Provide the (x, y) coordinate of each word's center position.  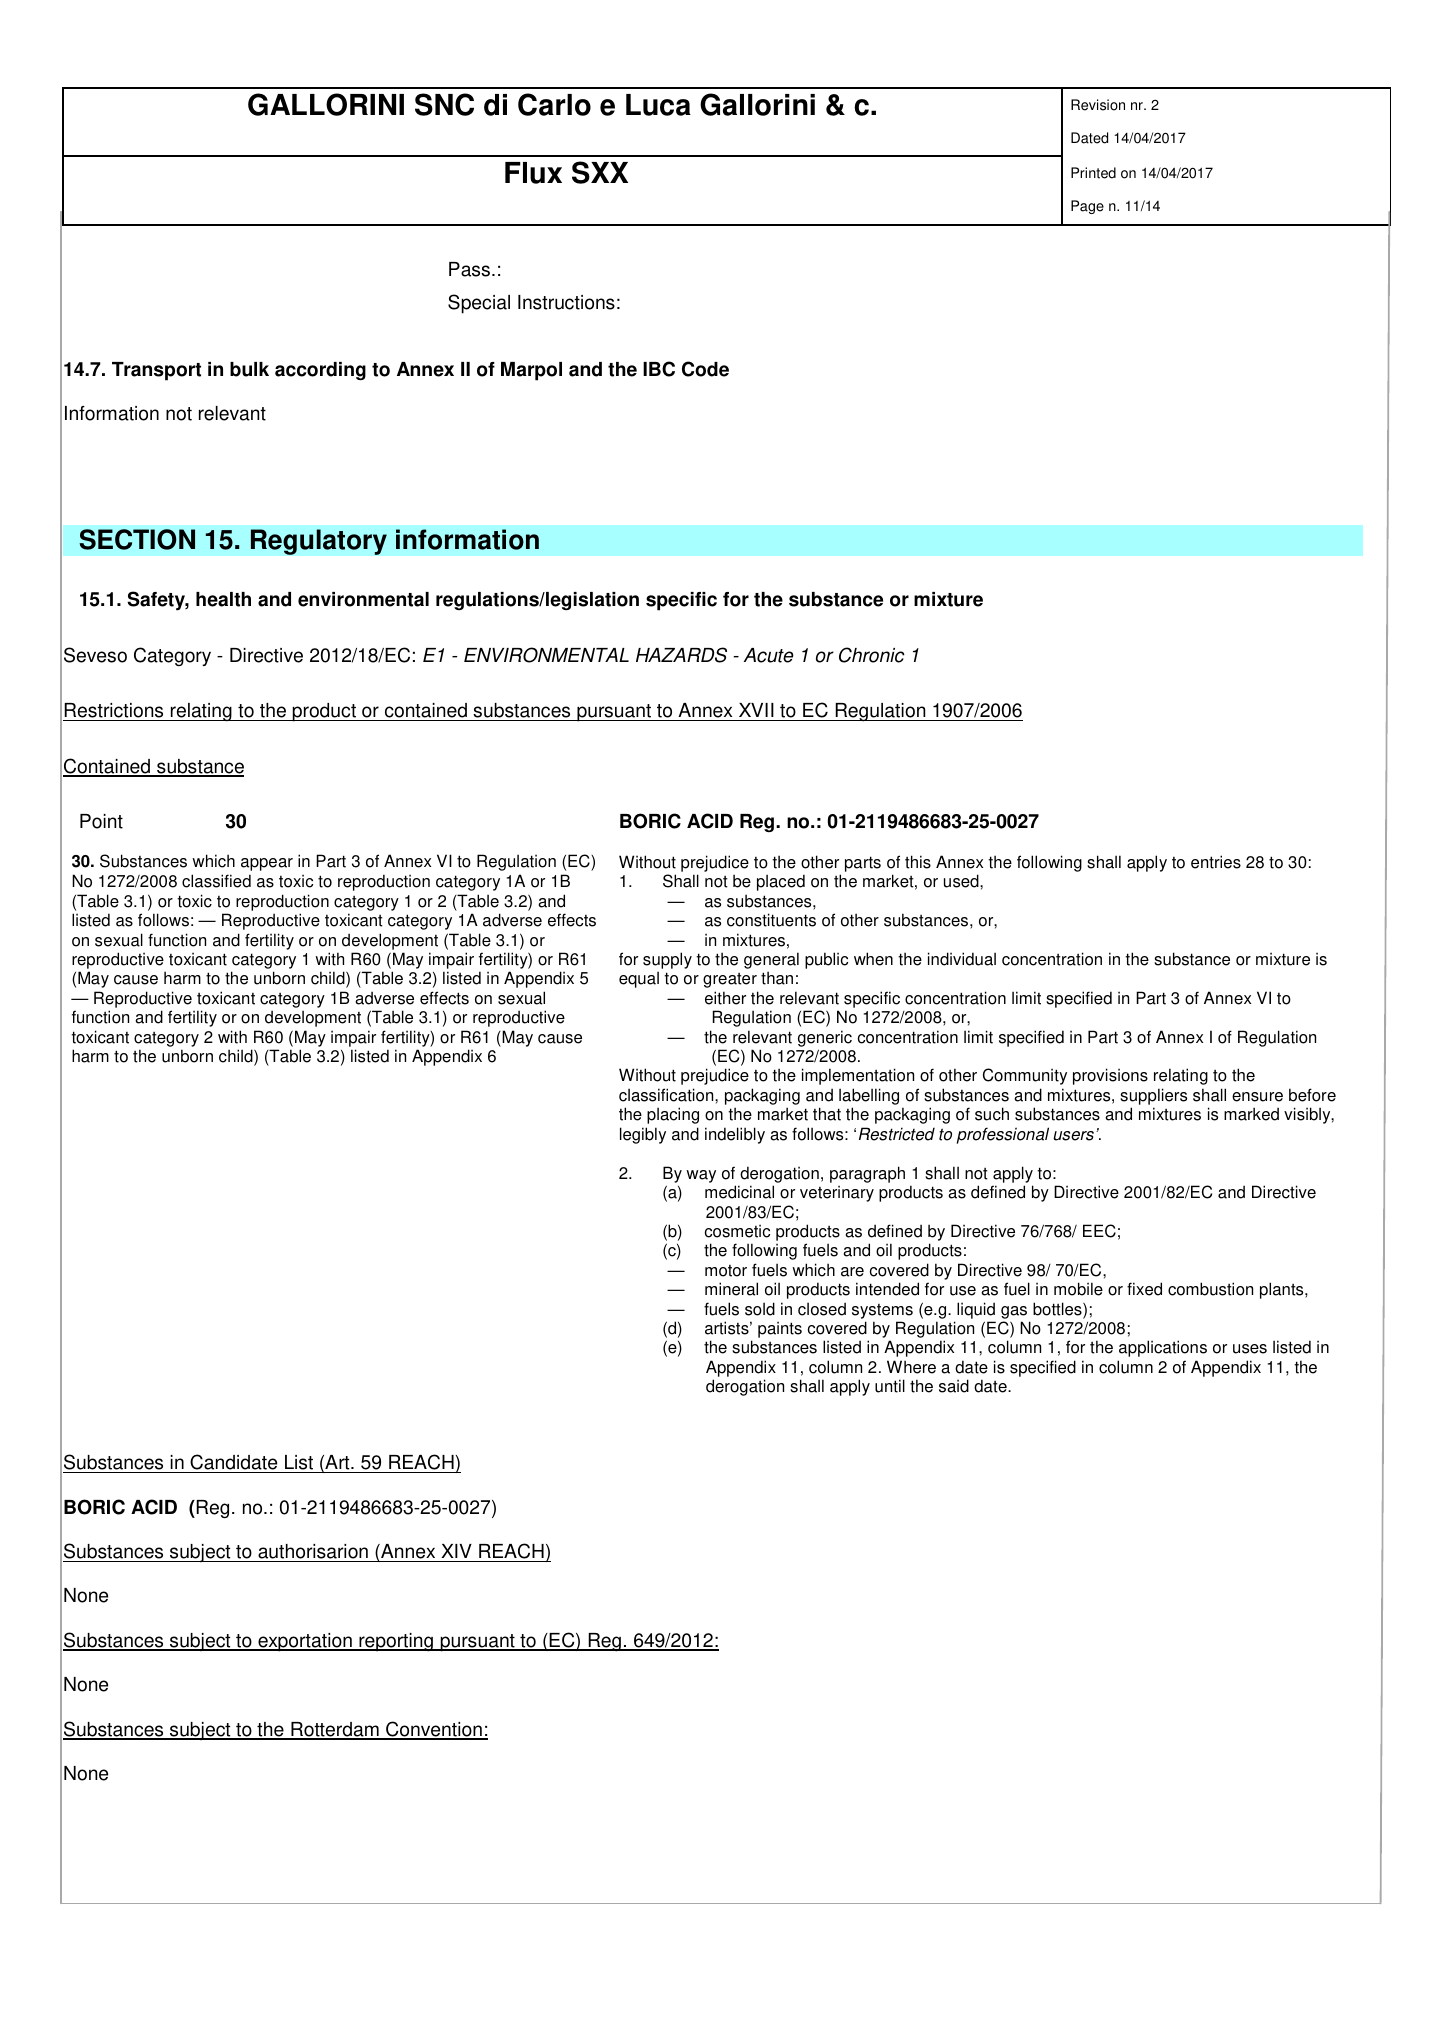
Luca (658, 105)
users (1073, 1136)
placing (673, 1115)
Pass (469, 269)
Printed (1093, 173)
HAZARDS (681, 655)
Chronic (872, 655)
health (223, 599)
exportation (305, 1642)
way (701, 1176)
